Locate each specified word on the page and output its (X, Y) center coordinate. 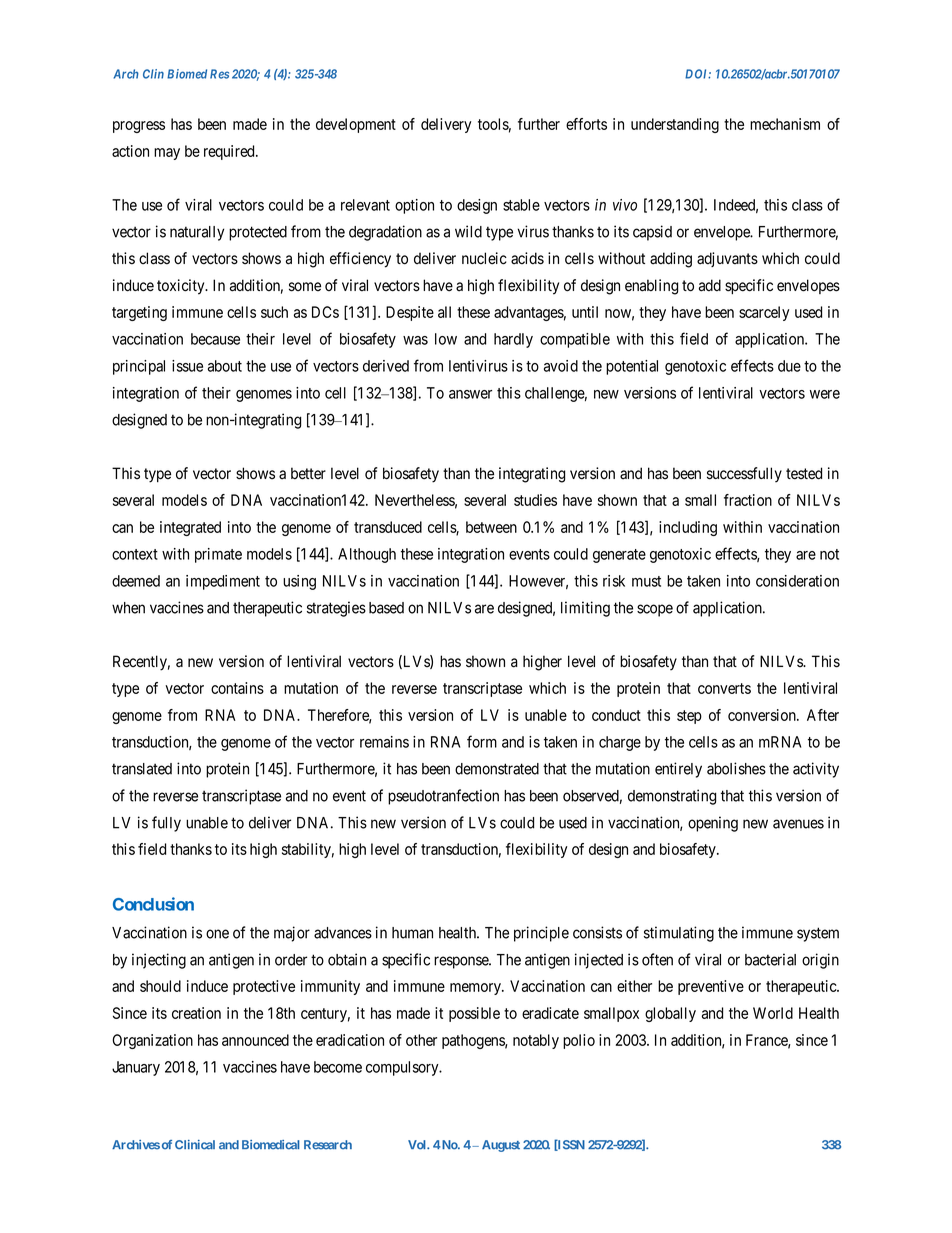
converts (724, 688)
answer (470, 394)
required (230, 152)
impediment (223, 582)
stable (521, 205)
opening (713, 824)
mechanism (785, 124)
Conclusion (153, 904)
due (789, 366)
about (225, 366)
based (386, 608)
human (412, 933)
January (136, 1068)
